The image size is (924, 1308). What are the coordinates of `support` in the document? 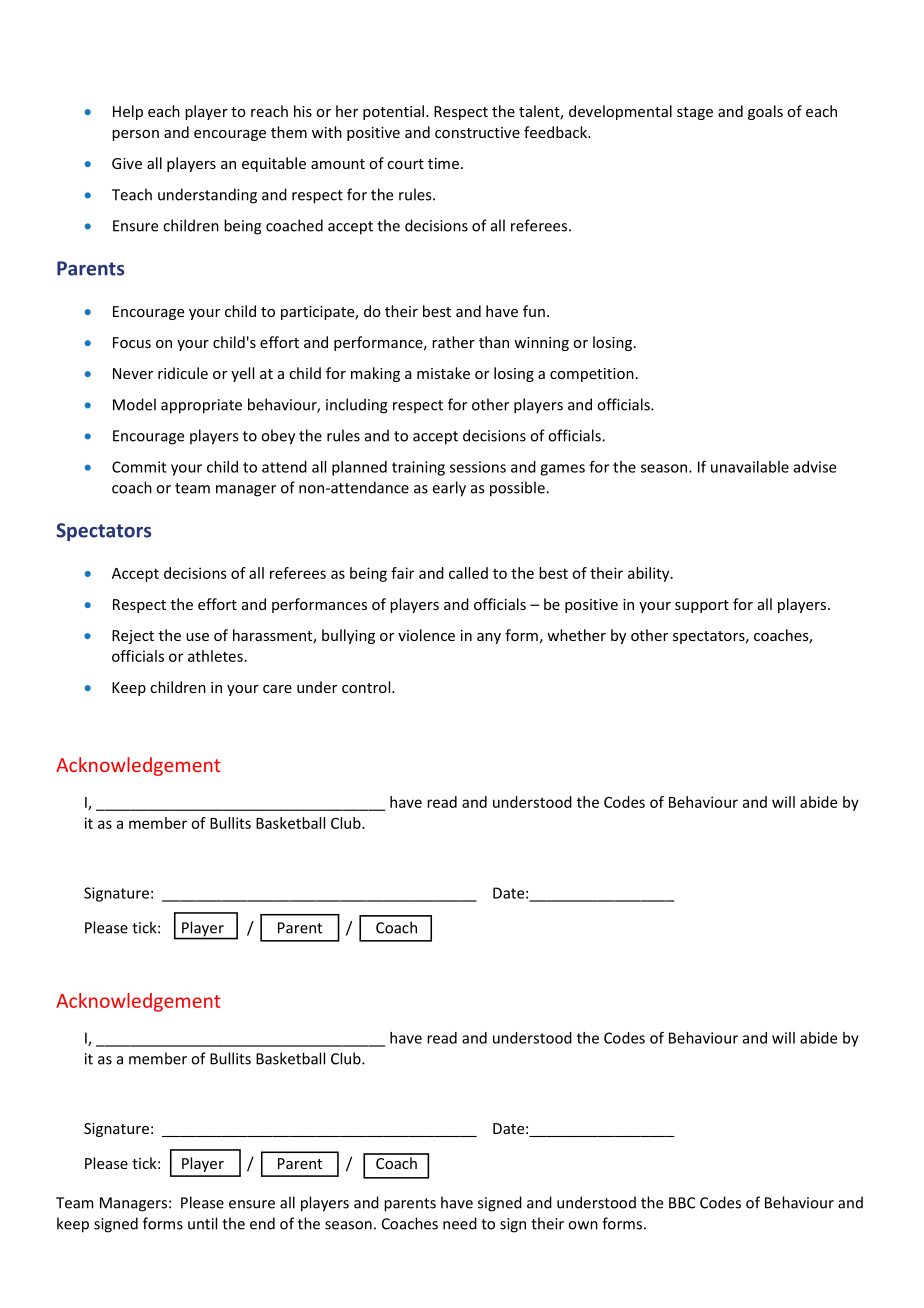 It's located at (702, 606).
